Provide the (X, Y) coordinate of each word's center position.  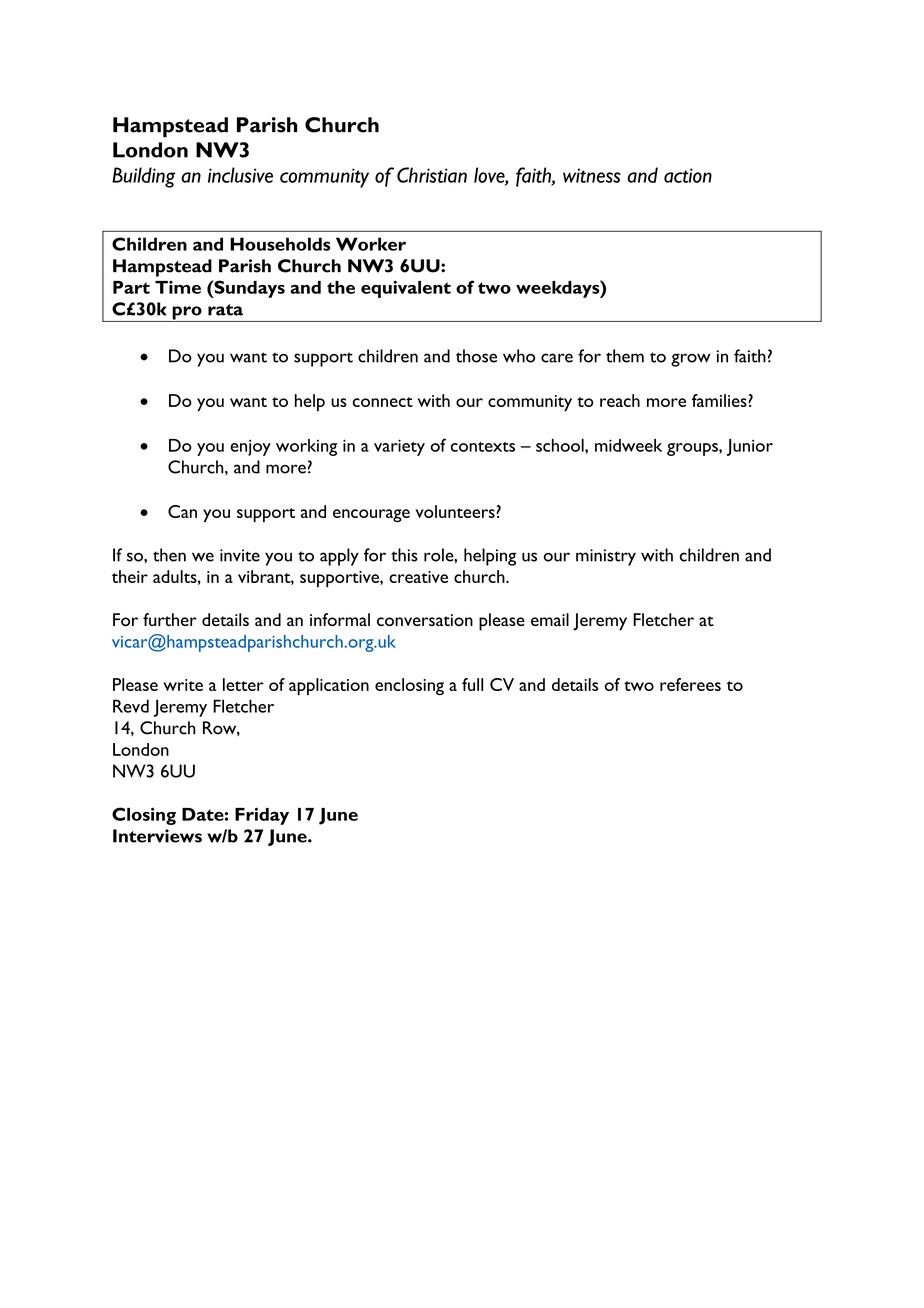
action (688, 175)
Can (182, 511)
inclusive (240, 175)
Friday (262, 816)
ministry (606, 557)
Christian (432, 175)
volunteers (456, 511)
